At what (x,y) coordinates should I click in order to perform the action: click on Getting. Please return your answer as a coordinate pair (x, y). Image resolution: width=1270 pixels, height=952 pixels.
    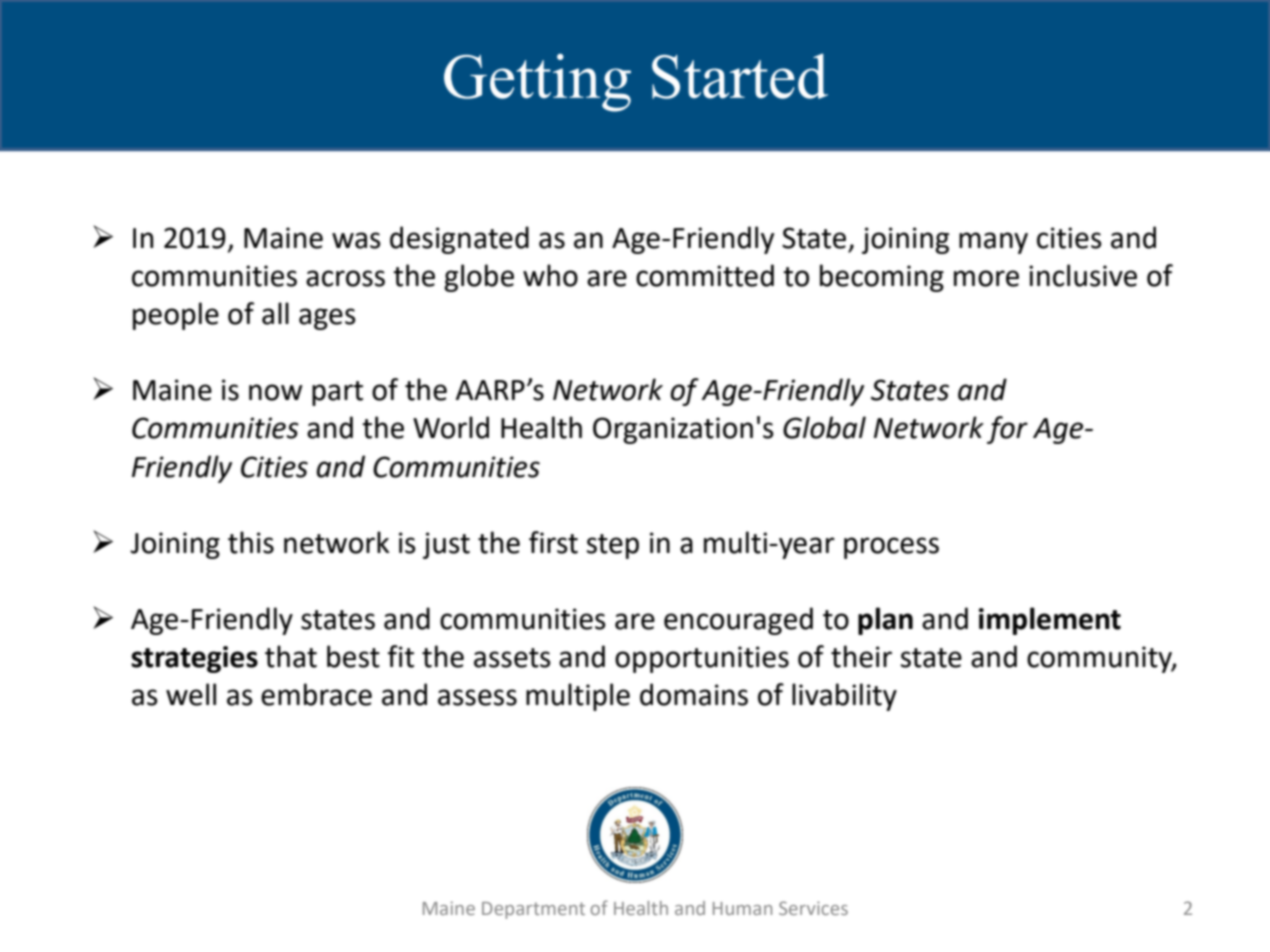
    Looking at the image, I should click on (537, 83).
